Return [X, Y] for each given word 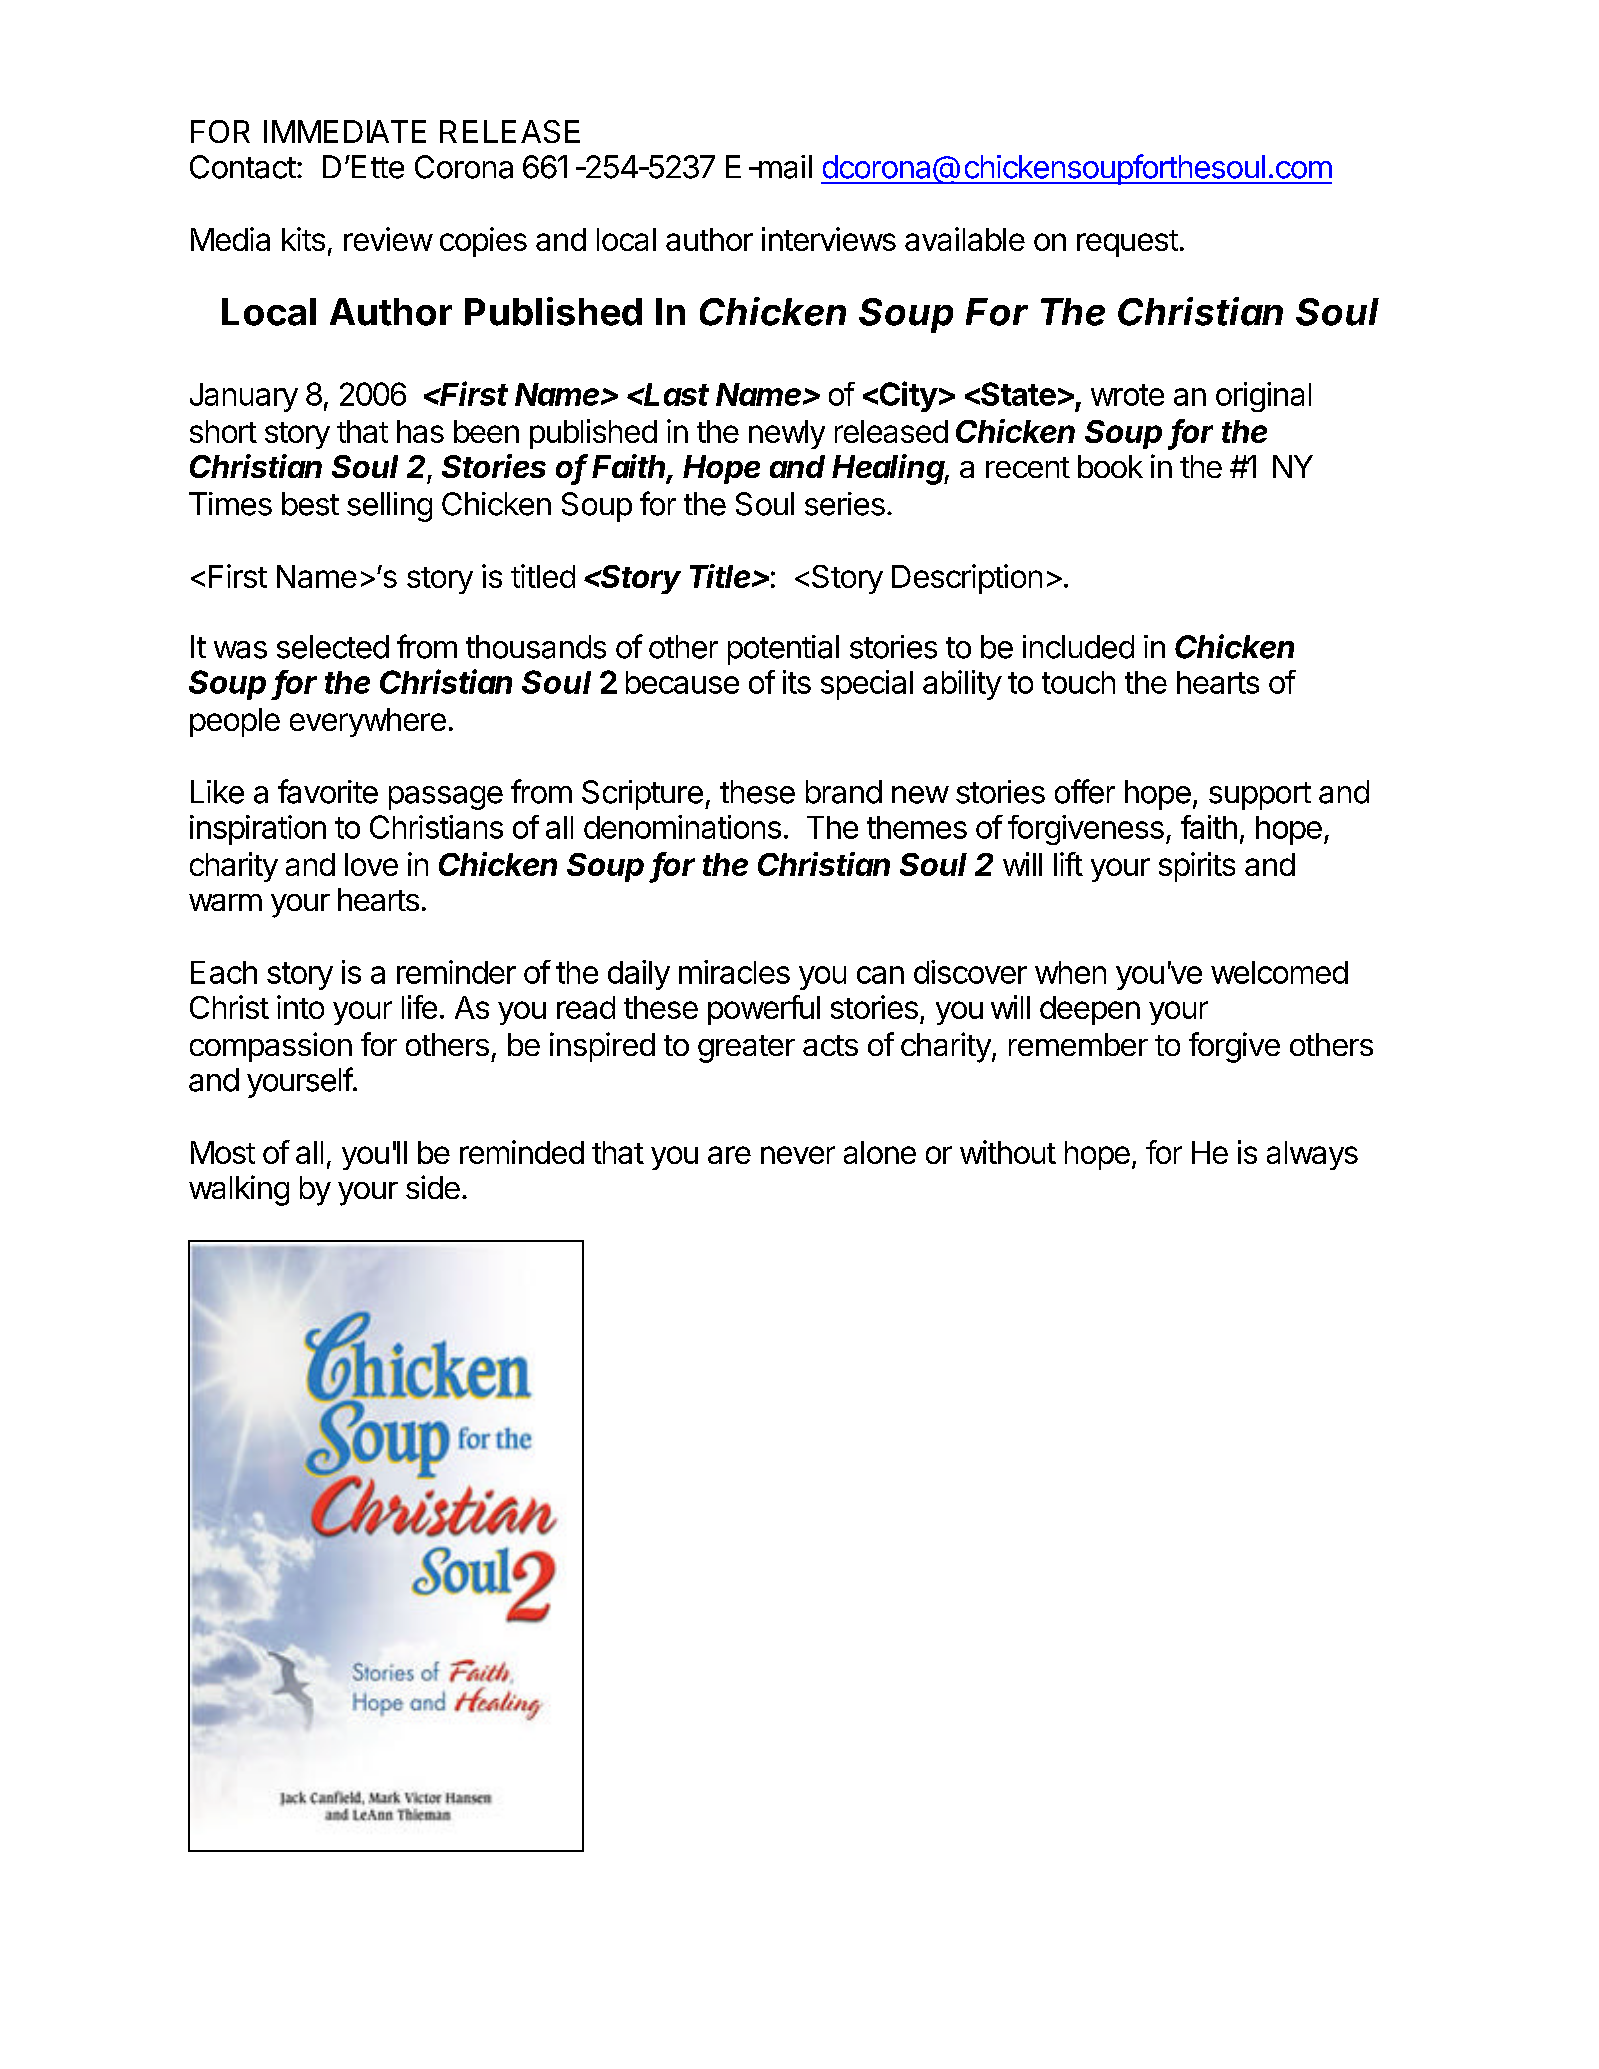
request [1127, 243]
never [798, 1155]
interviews [829, 239]
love [371, 864]
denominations [682, 827]
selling [389, 507]
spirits [1197, 867]
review [388, 239]
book [1110, 466]
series [845, 504]
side [433, 1187]
